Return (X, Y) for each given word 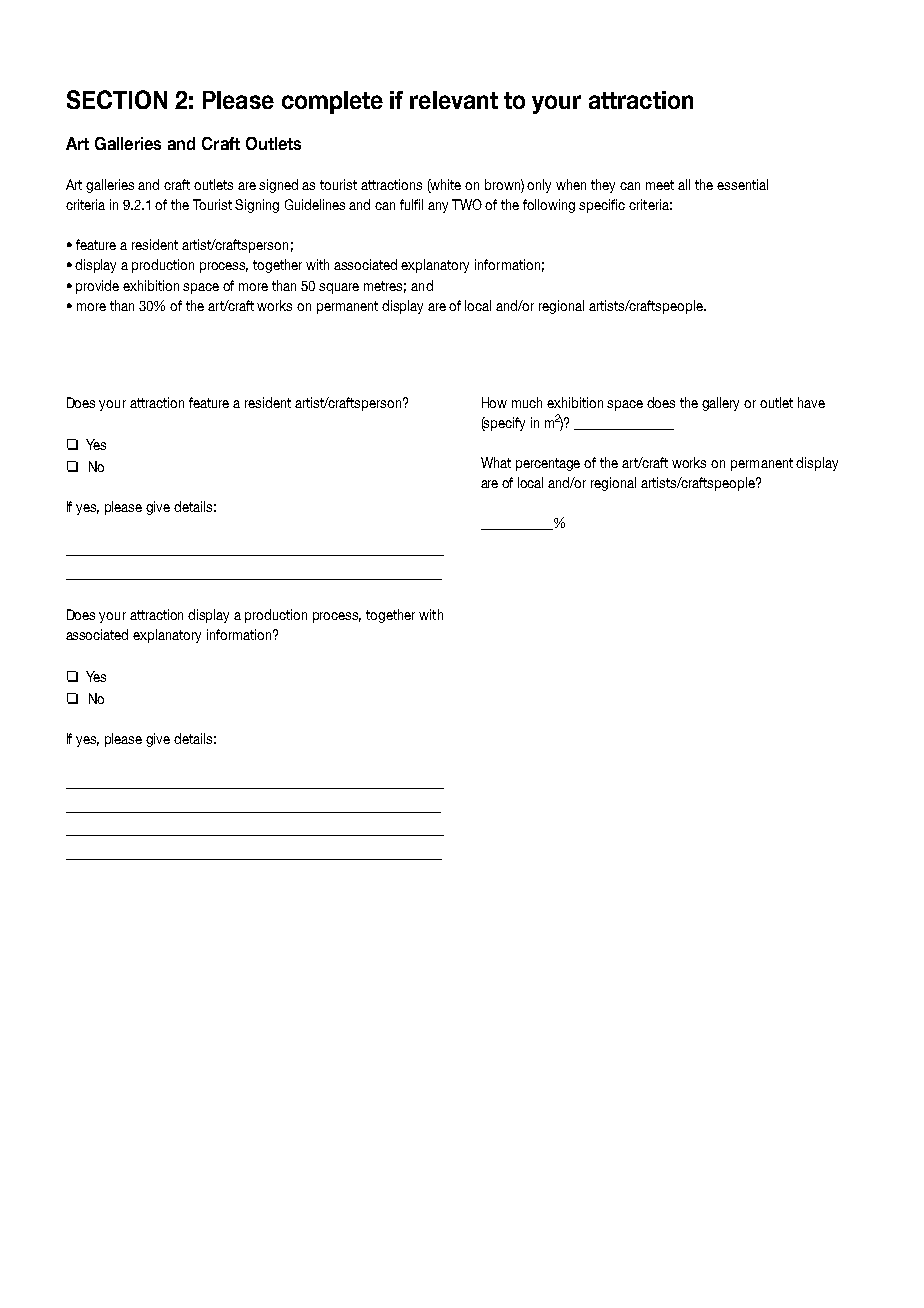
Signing (257, 206)
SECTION (117, 99)
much (527, 402)
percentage (548, 464)
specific (602, 206)
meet (660, 185)
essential (742, 184)
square (339, 288)
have (811, 402)
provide (97, 287)
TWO (467, 204)
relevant (454, 100)
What (496, 462)
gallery (720, 404)
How (494, 402)
